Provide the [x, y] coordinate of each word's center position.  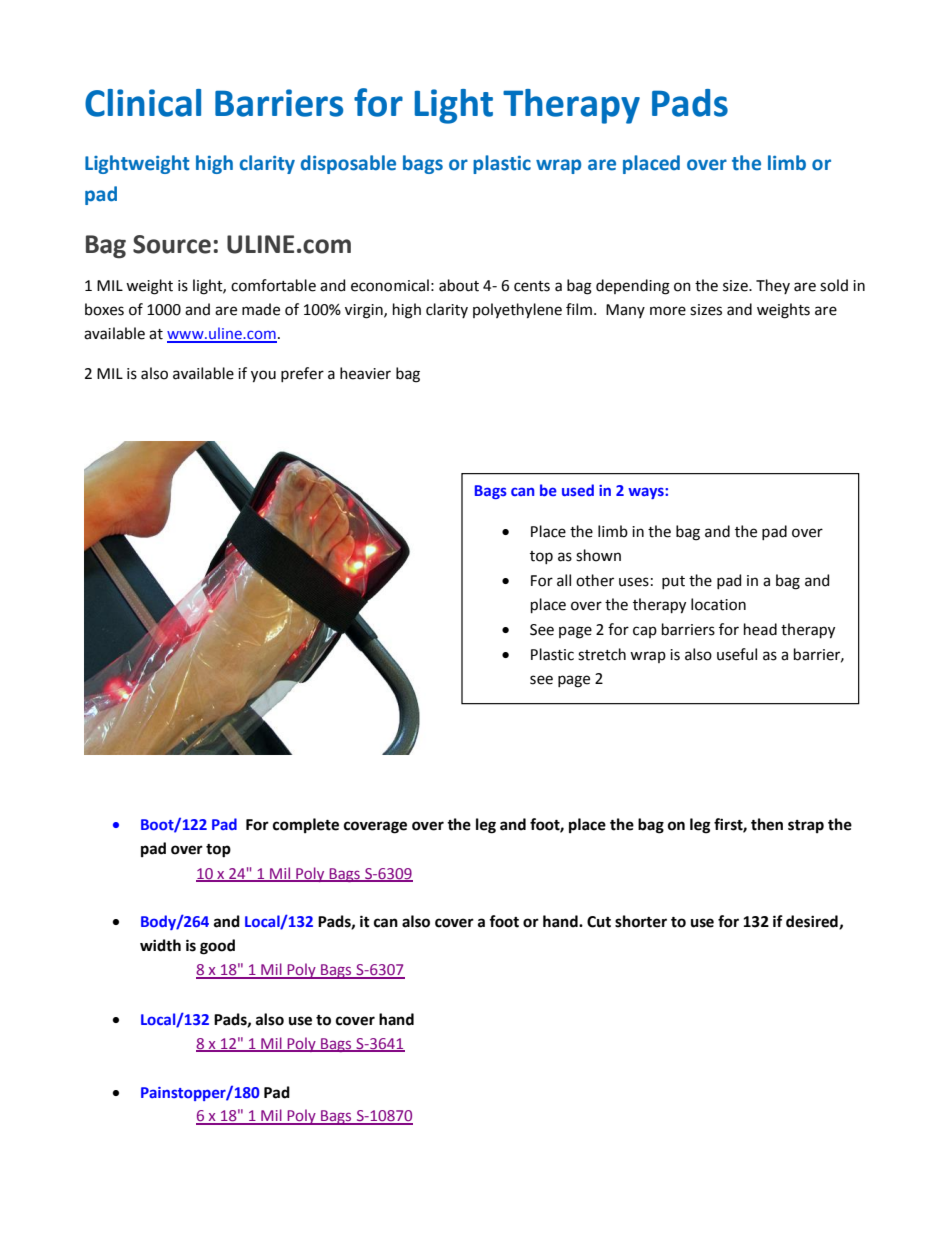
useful [737, 654]
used [578, 490]
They [773, 286]
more [668, 311]
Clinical [143, 103]
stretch [602, 654]
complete [306, 825]
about [459, 285]
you [263, 376]
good [217, 947]
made [261, 309]
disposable [348, 164]
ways [647, 493]
